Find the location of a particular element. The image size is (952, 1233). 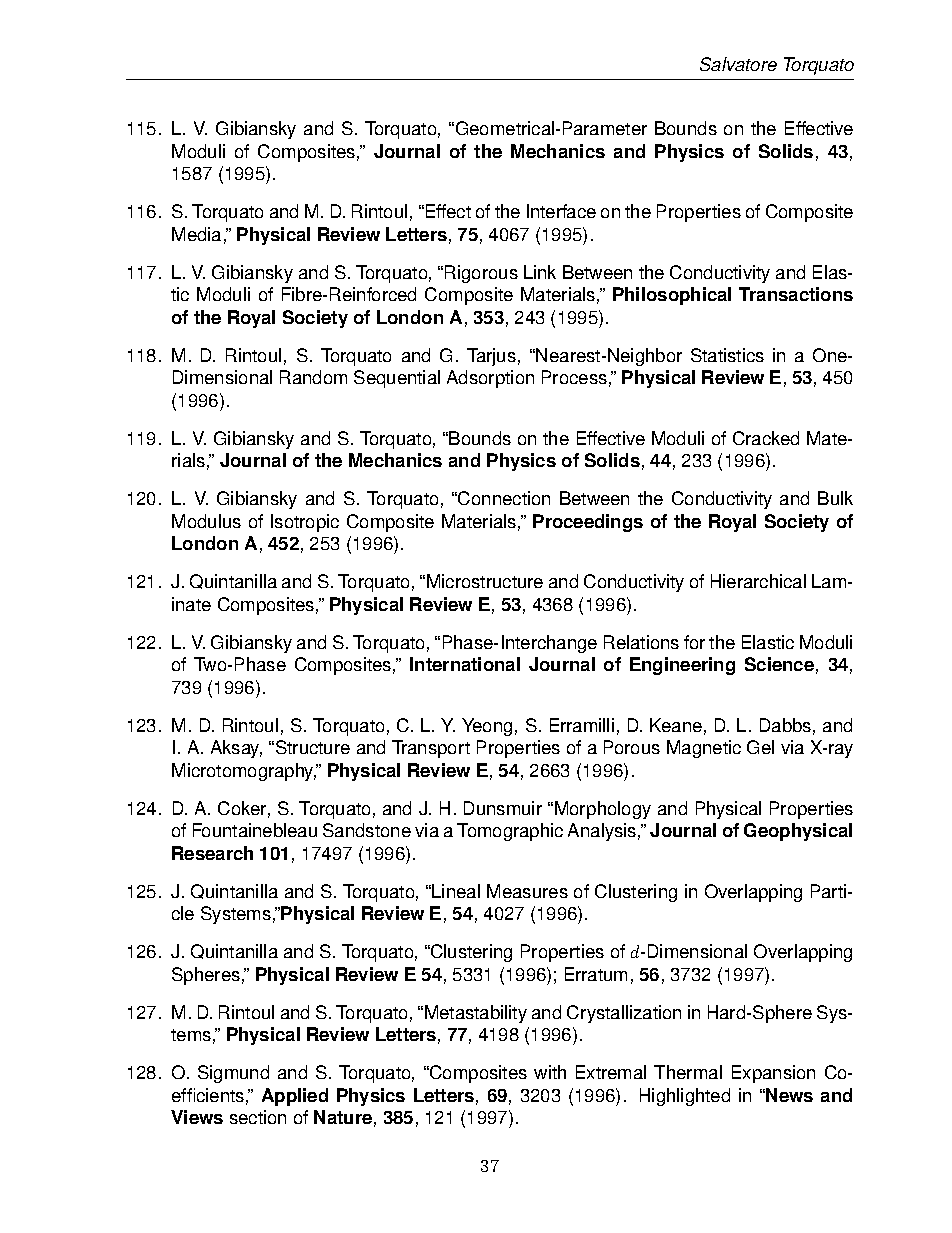

Media is located at coordinates (196, 234).
